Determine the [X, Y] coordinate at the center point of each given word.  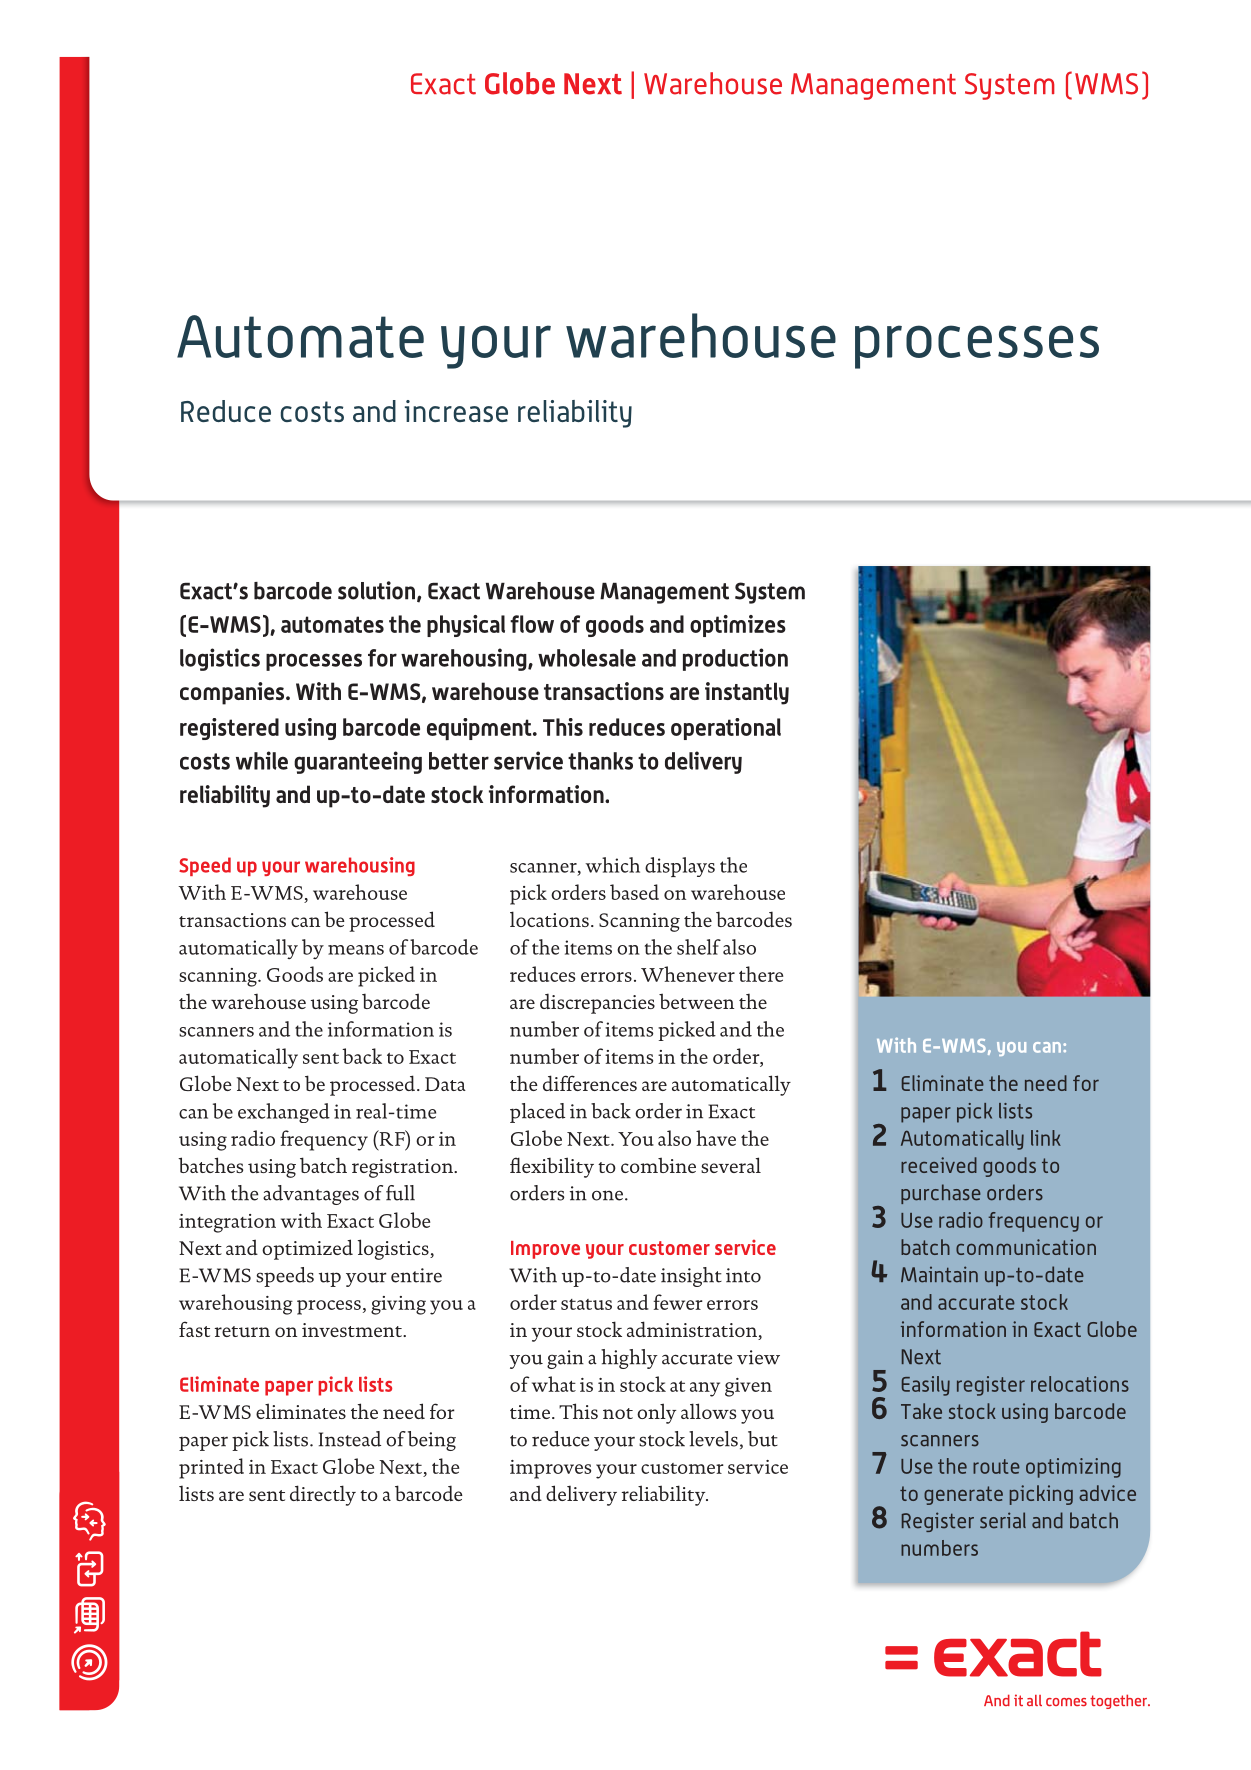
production [735, 659]
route [996, 1466]
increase [456, 411]
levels [713, 1439]
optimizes [738, 626]
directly [323, 1495]
